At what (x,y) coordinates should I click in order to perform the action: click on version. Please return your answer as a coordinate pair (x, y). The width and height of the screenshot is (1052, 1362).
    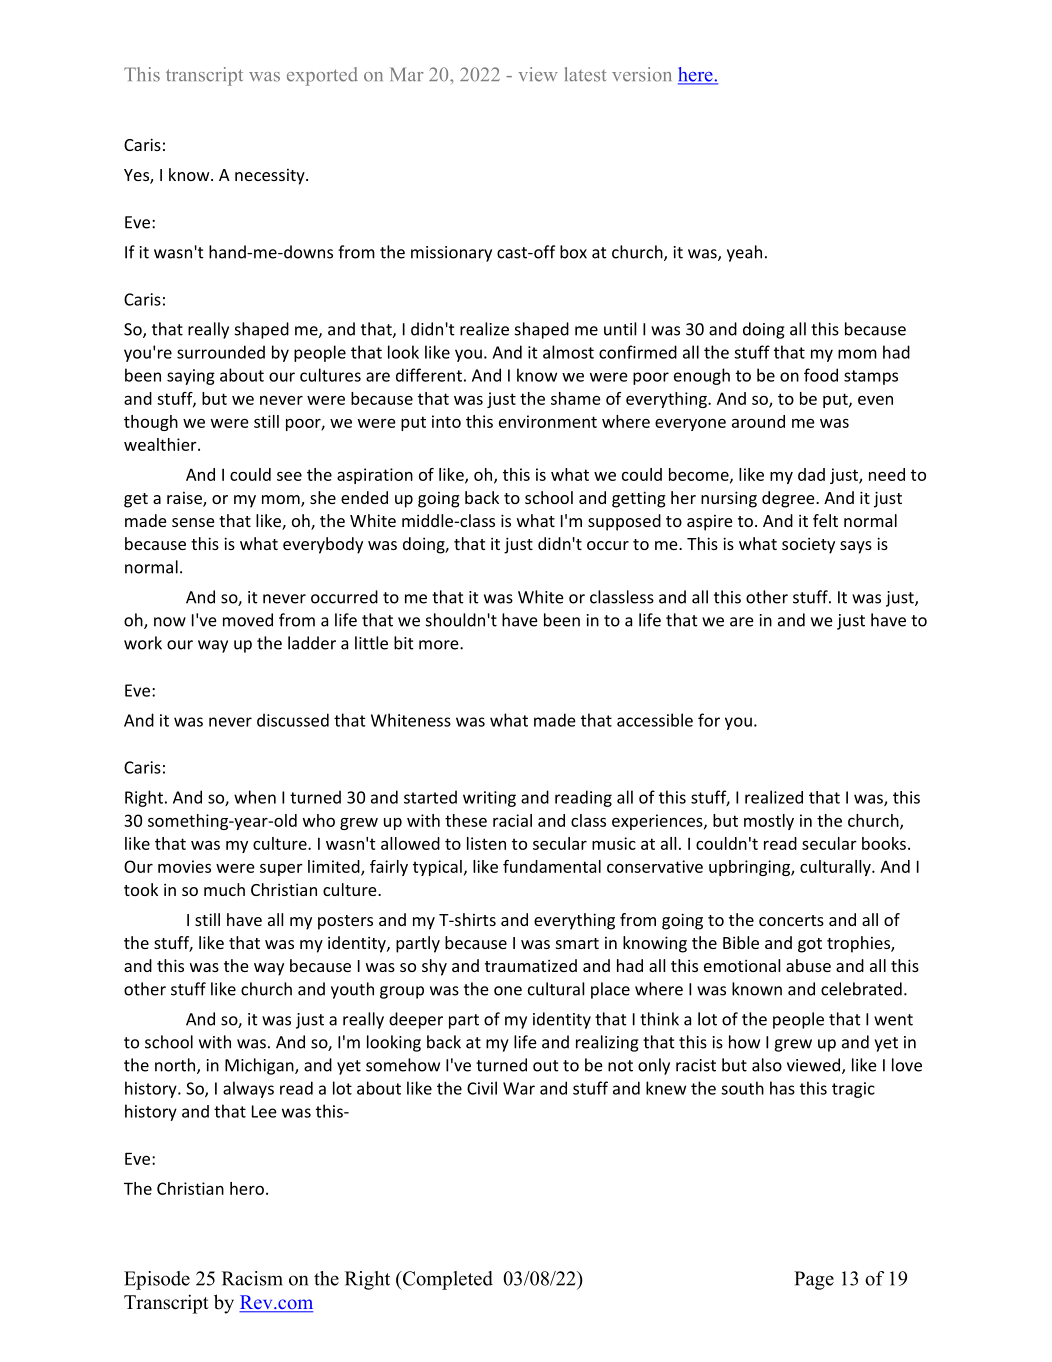
    Looking at the image, I should click on (642, 74).
